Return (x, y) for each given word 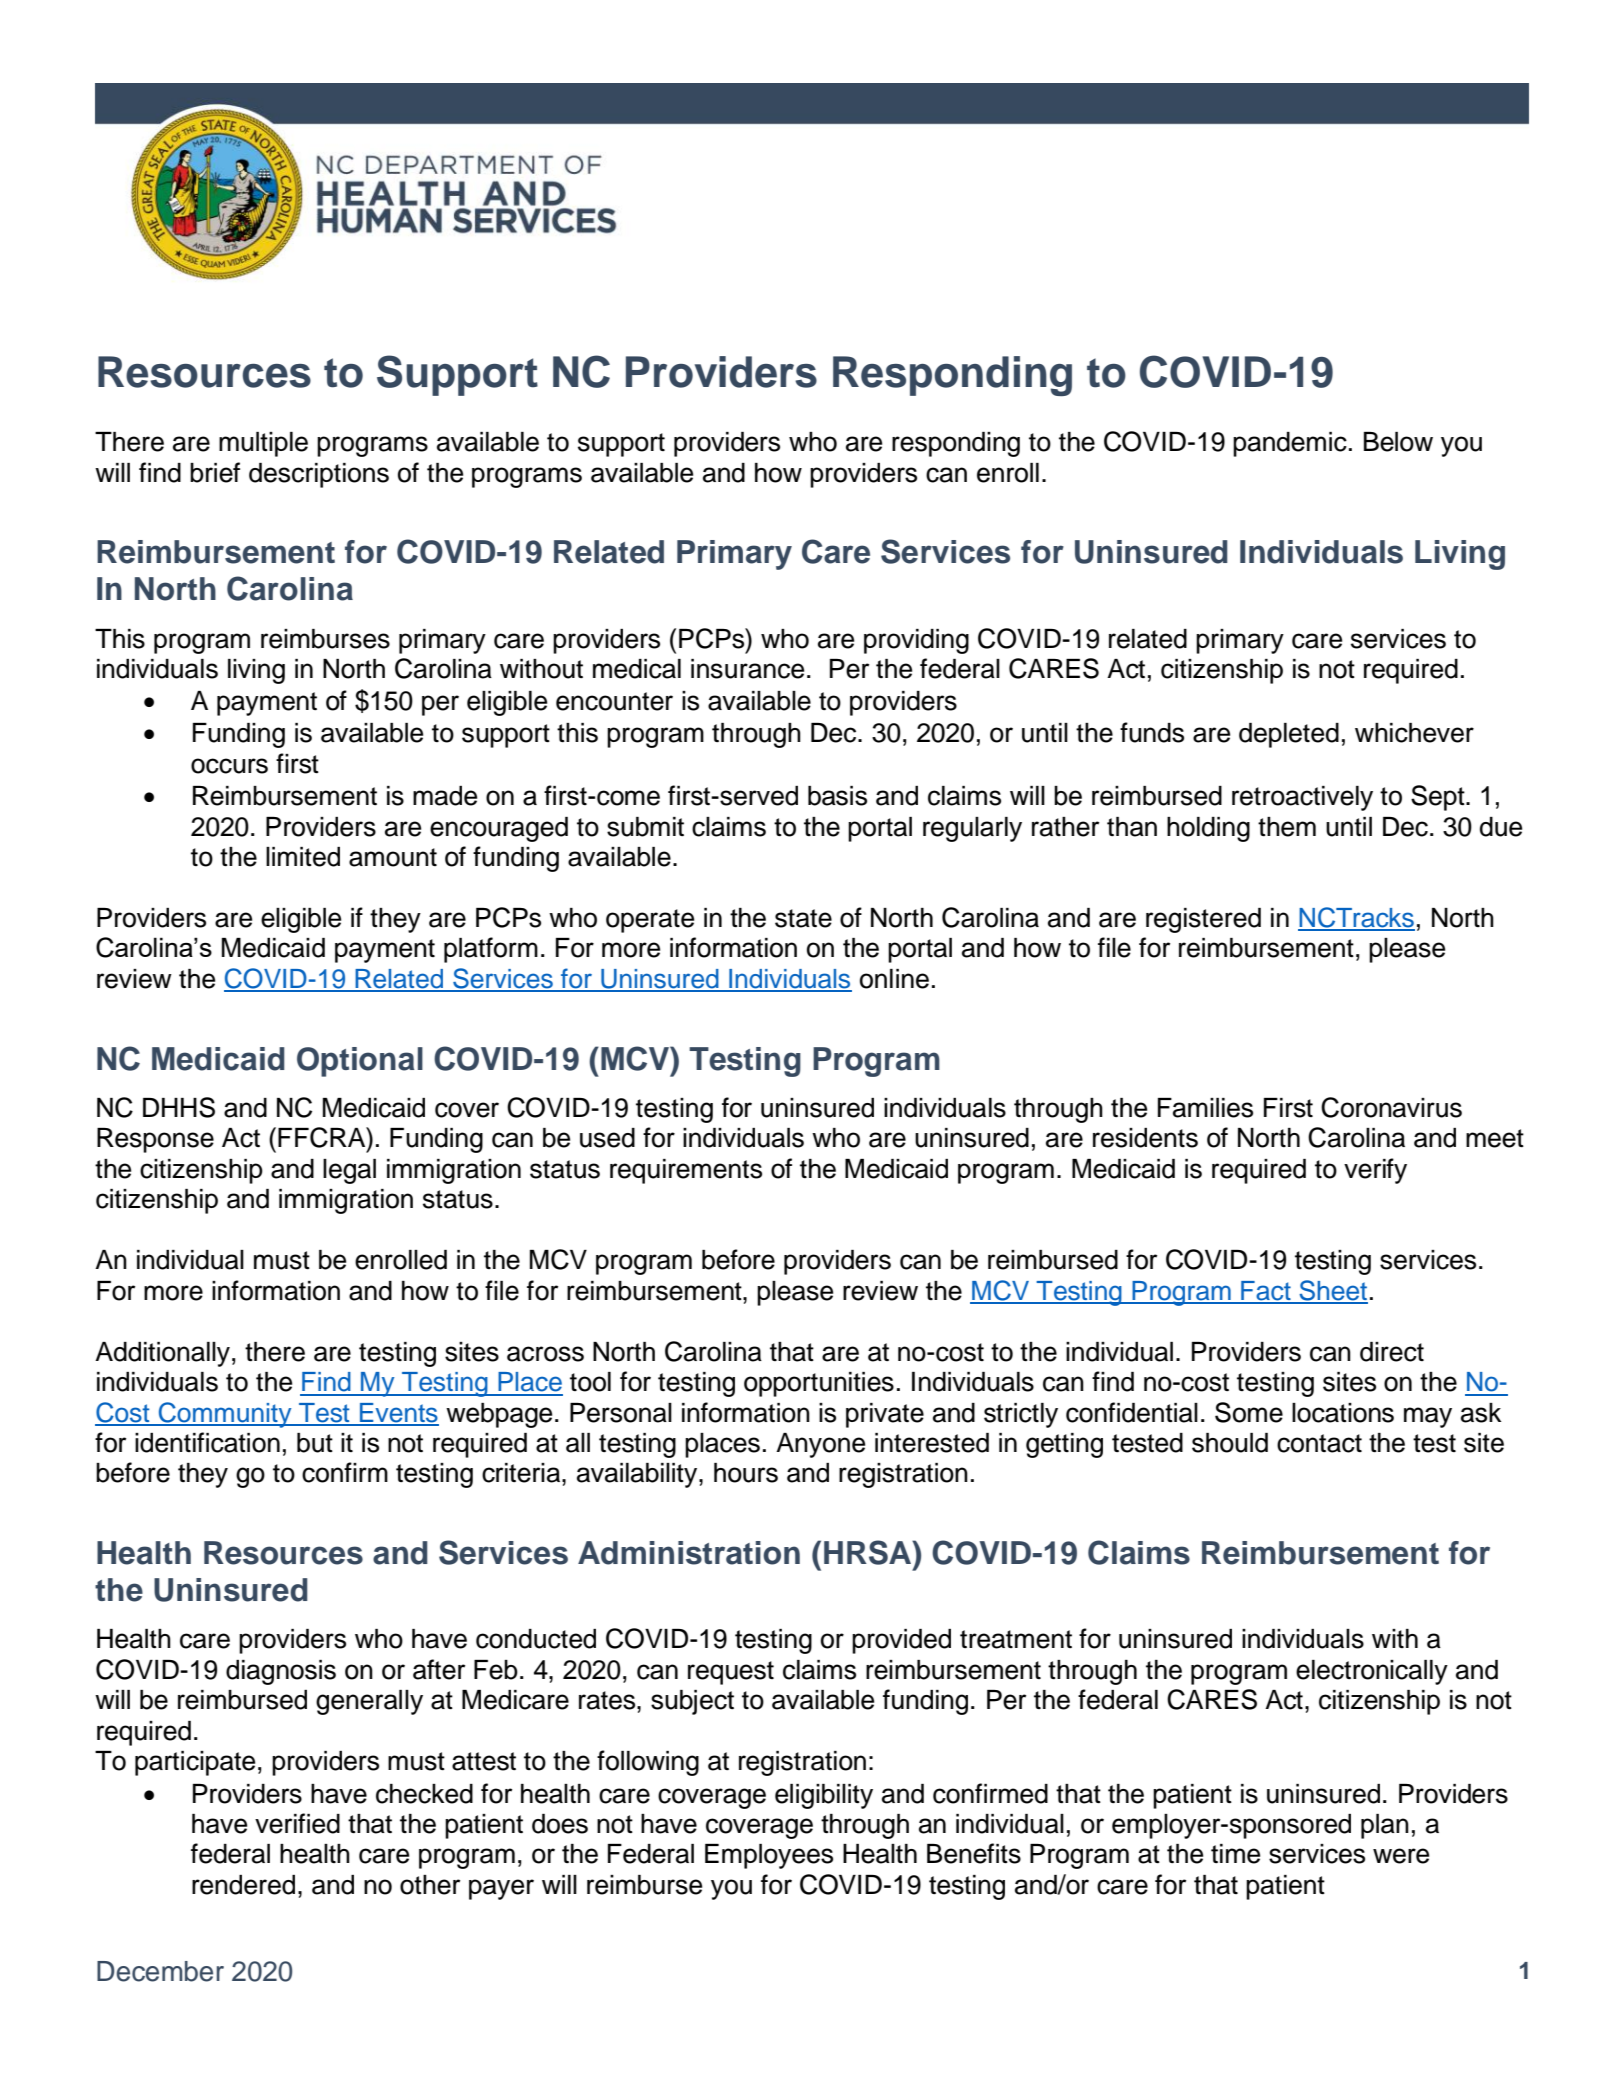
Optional (360, 1062)
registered (1203, 920)
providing (916, 641)
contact (1319, 1443)
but (315, 1443)
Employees (769, 1856)
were (1401, 1856)
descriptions (319, 475)
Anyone (820, 1445)
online (894, 979)
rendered (243, 1885)
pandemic (1290, 444)
